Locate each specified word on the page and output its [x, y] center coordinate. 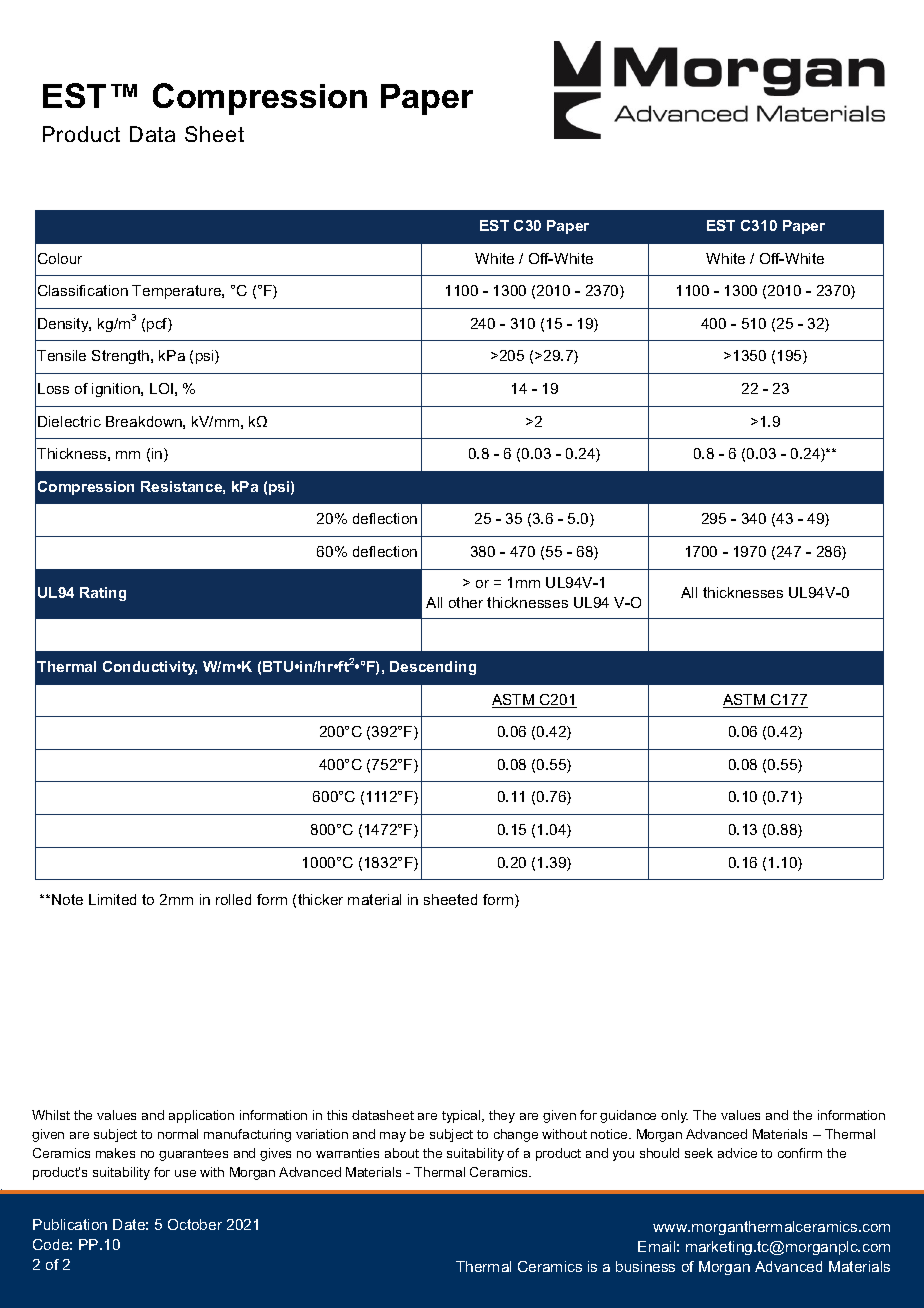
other [466, 602]
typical [462, 1116]
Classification [83, 290]
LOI [161, 388]
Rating [103, 594]
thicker [320, 899]
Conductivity [150, 668]
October [195, 1224]
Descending [433, 668]
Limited [112, 899]
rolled [233, 899]
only [674, 1116]
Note [67, 899]
